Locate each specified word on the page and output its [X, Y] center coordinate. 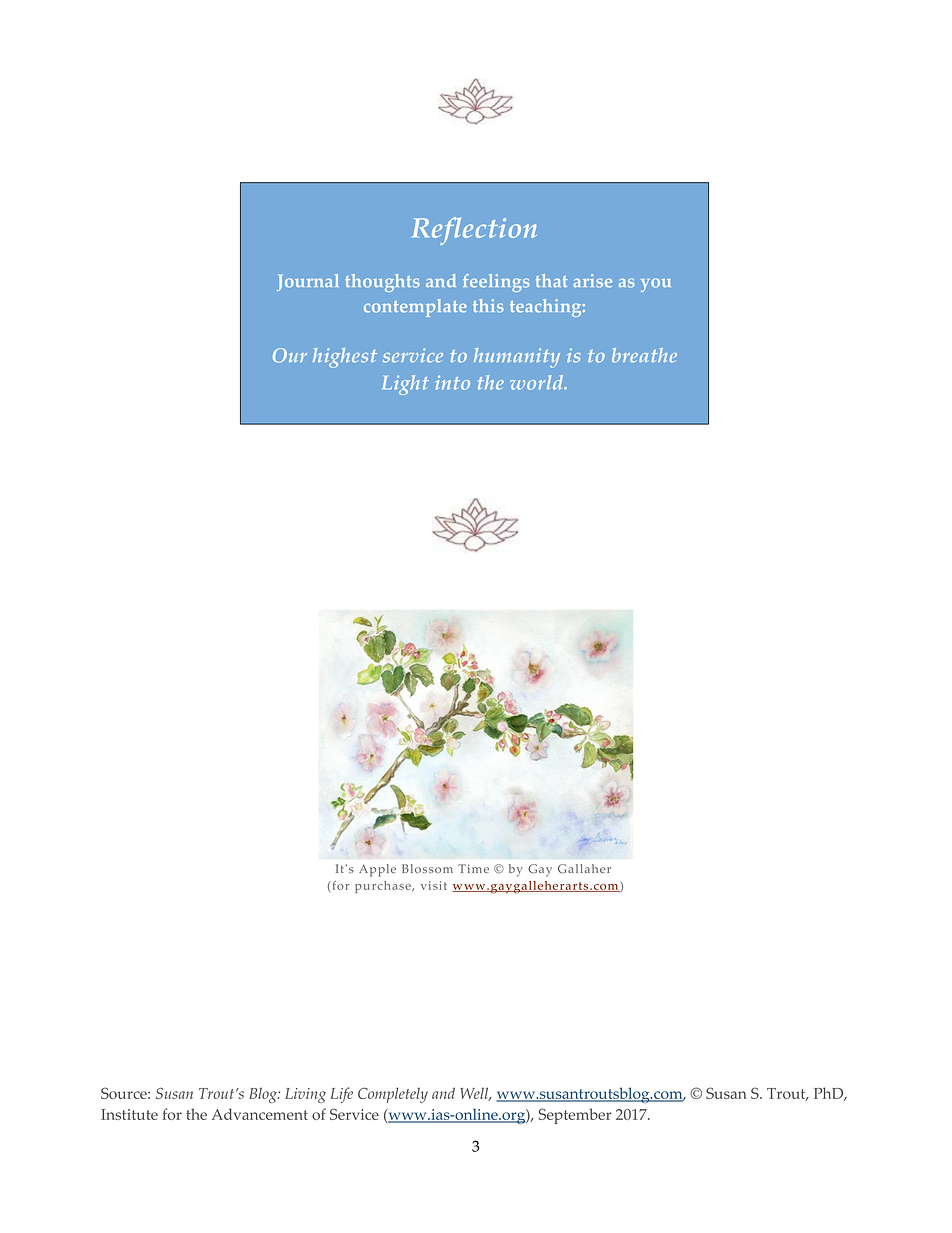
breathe [644, 355]
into [453, 382]
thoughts [383, 283]
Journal [308, 282]
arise [592, 281]
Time [473, 868]
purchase [384, 887]
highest [345, 358]
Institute [129, 1114]
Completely [393, 1095]
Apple [377, 870]
